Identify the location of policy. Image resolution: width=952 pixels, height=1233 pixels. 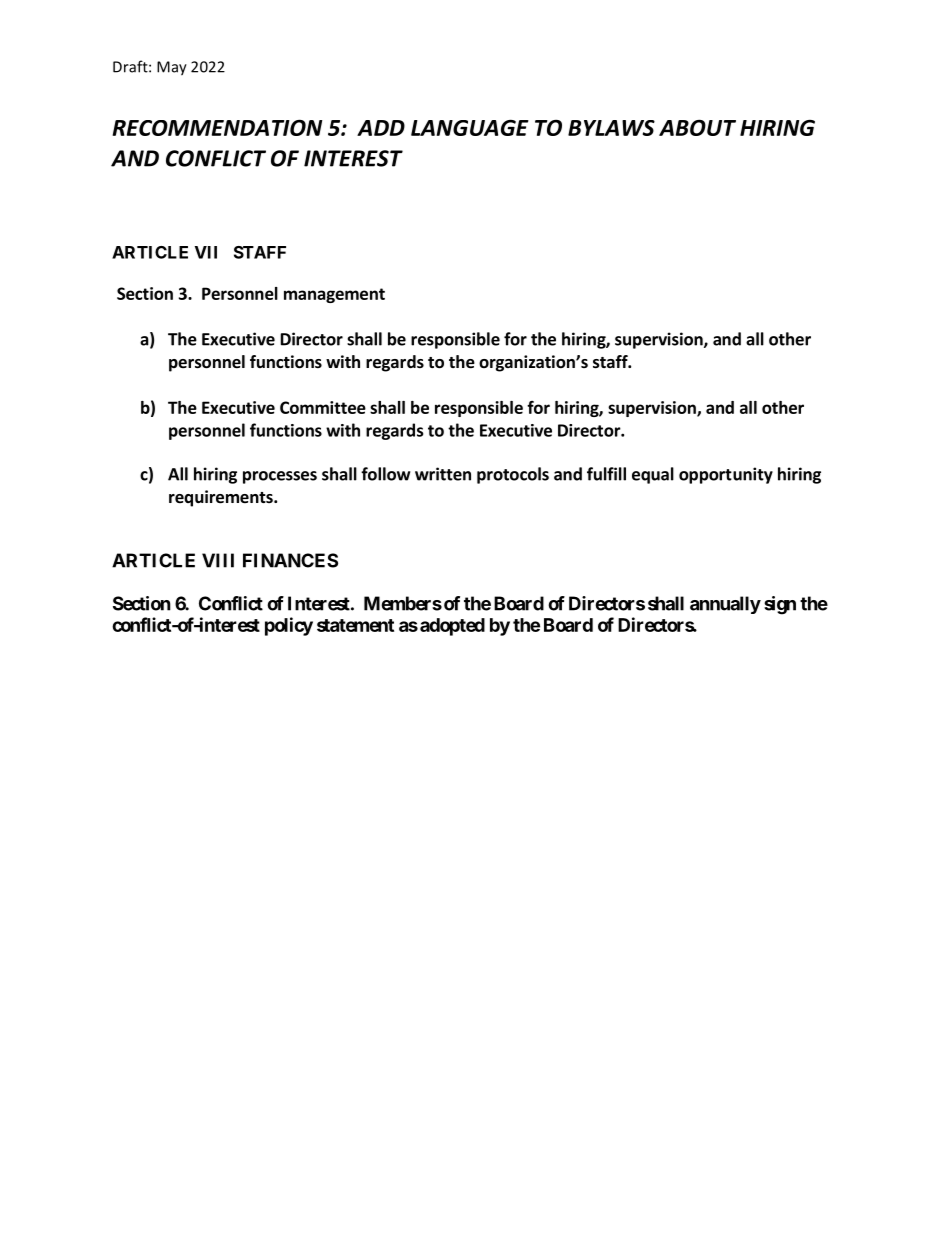
(289, 626).
